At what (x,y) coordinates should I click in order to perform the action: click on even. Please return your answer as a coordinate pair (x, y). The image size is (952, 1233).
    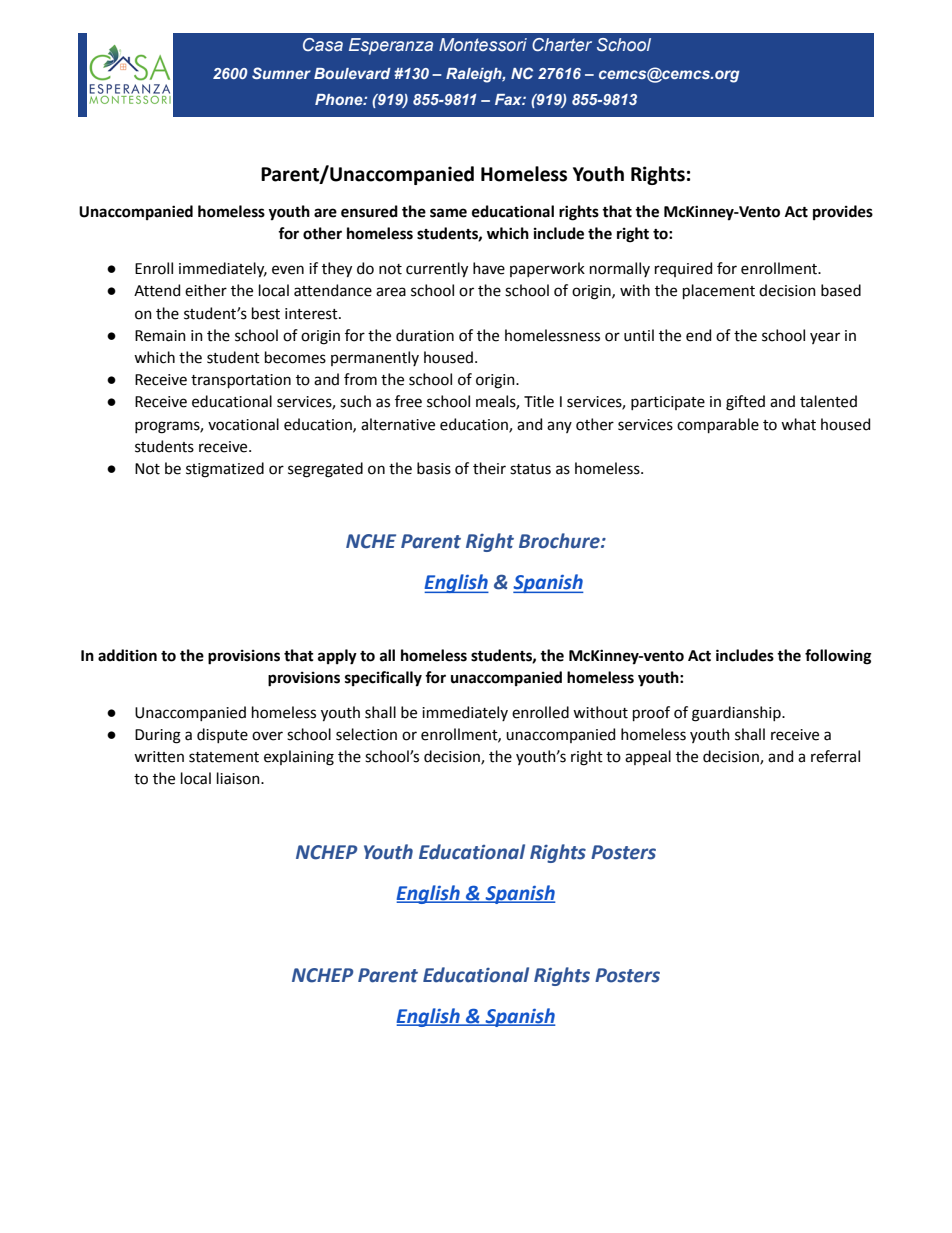
    Looking at the image, I should click on (288, 270).
